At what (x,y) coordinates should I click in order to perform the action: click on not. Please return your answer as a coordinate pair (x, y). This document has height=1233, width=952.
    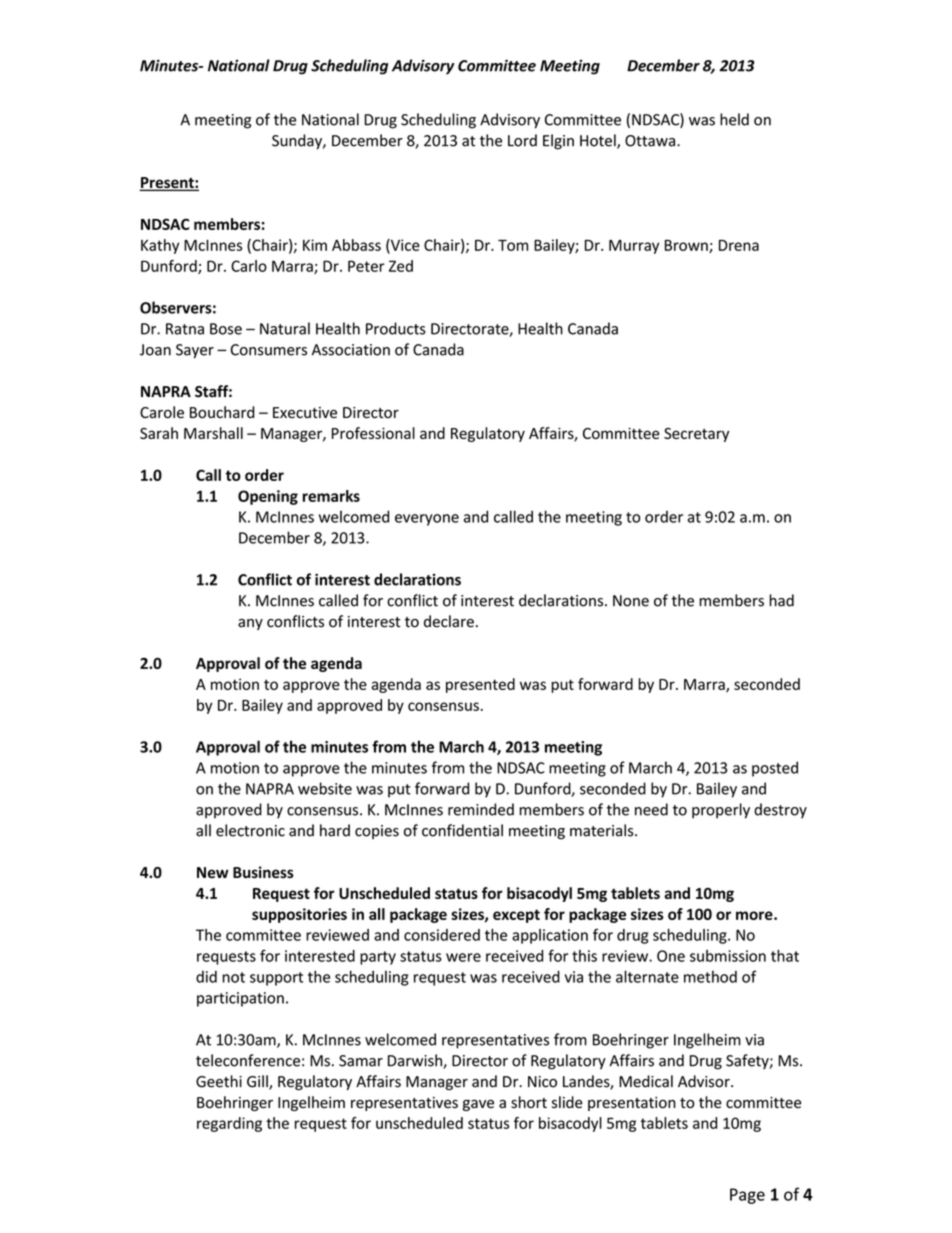
    Looking at the image, I should click on (233, 977).
